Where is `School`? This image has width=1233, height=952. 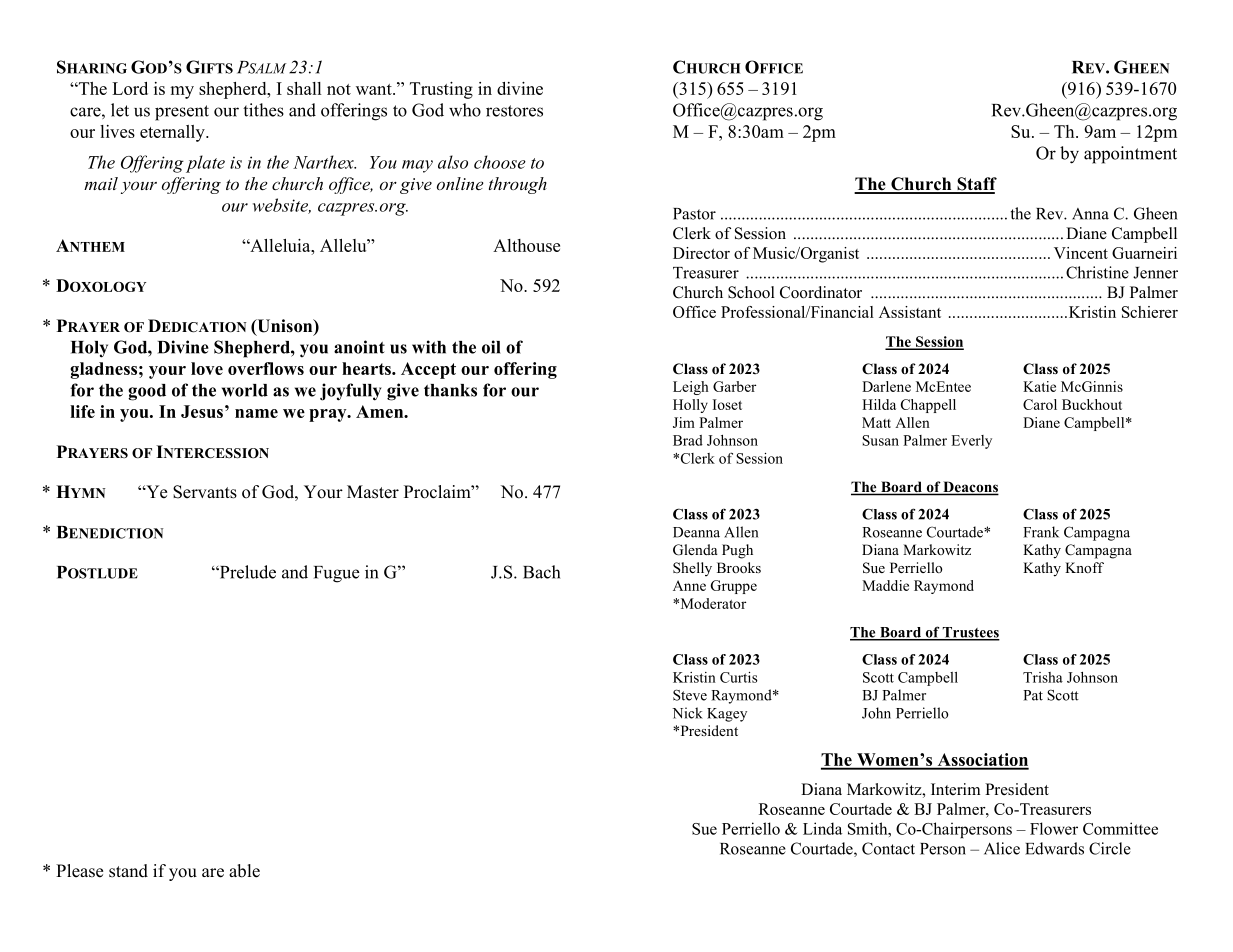 School is located at coordinates (751, 292).
